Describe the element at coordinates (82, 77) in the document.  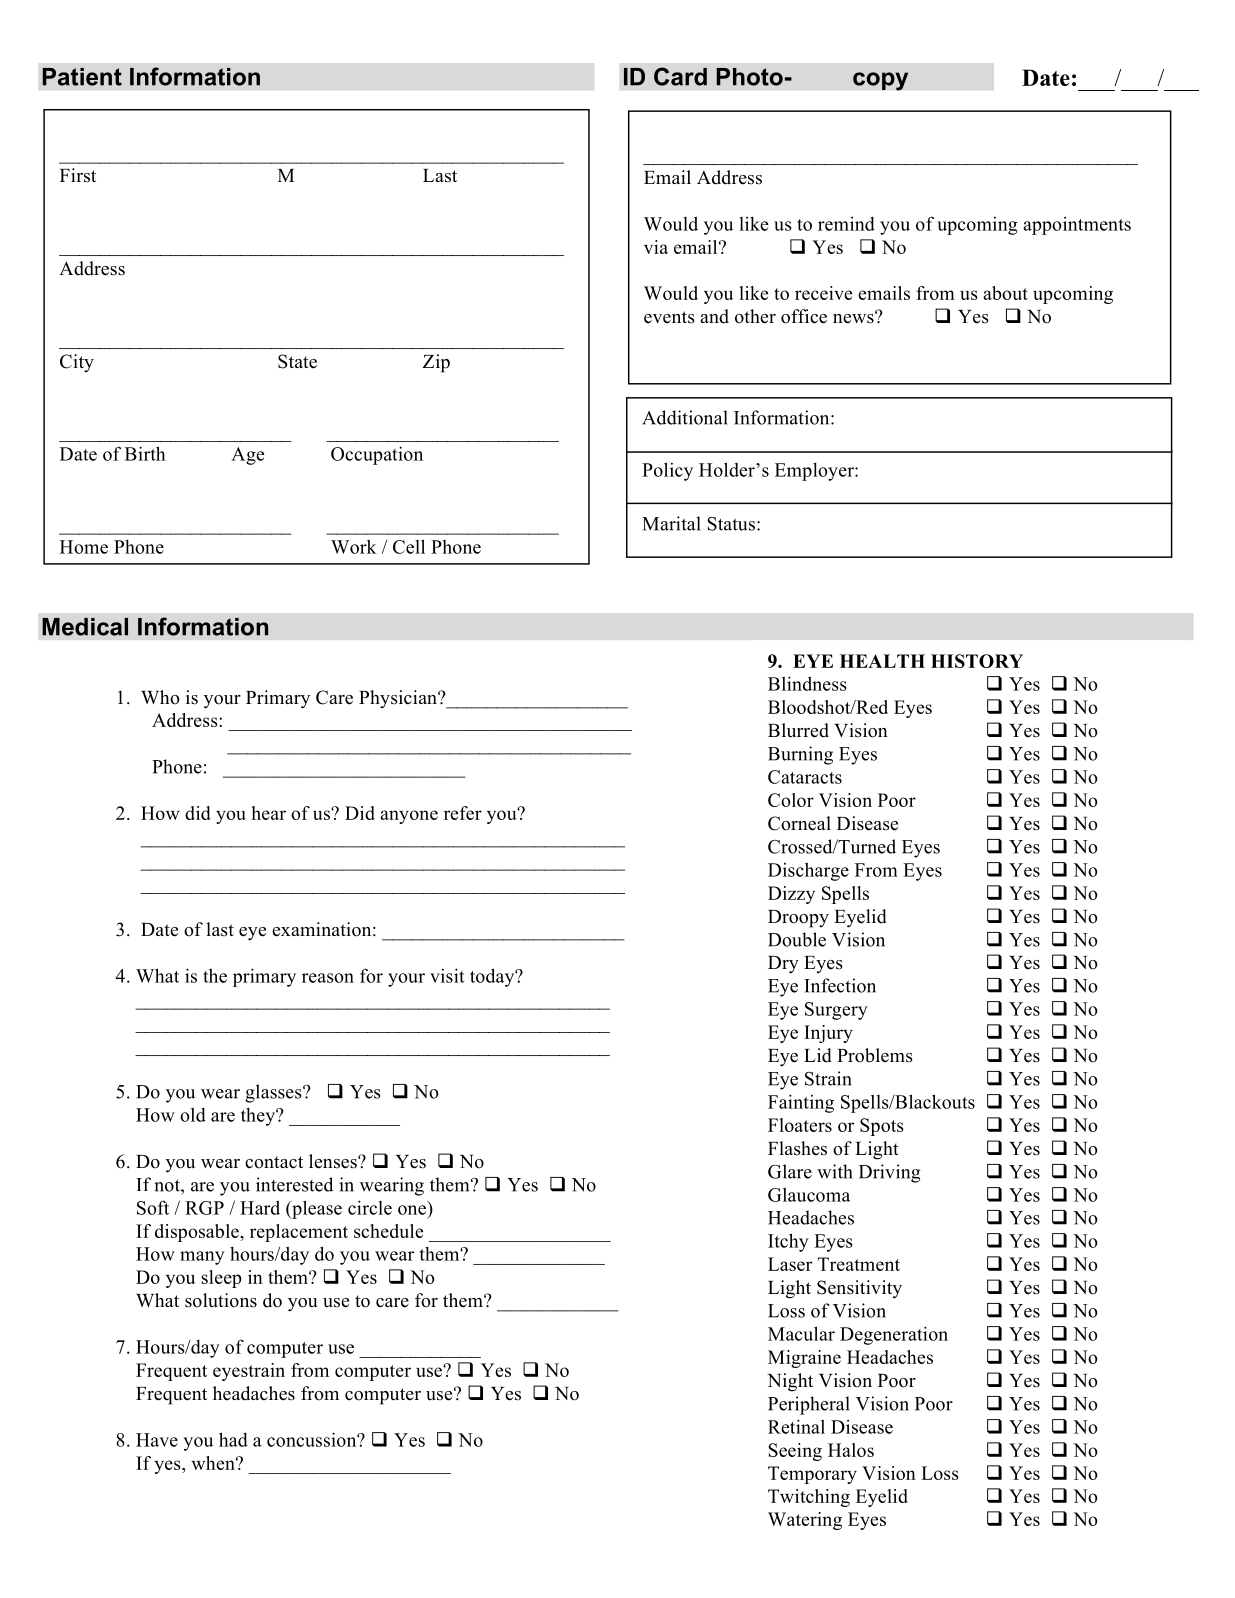
I see `Patient` at that location.
